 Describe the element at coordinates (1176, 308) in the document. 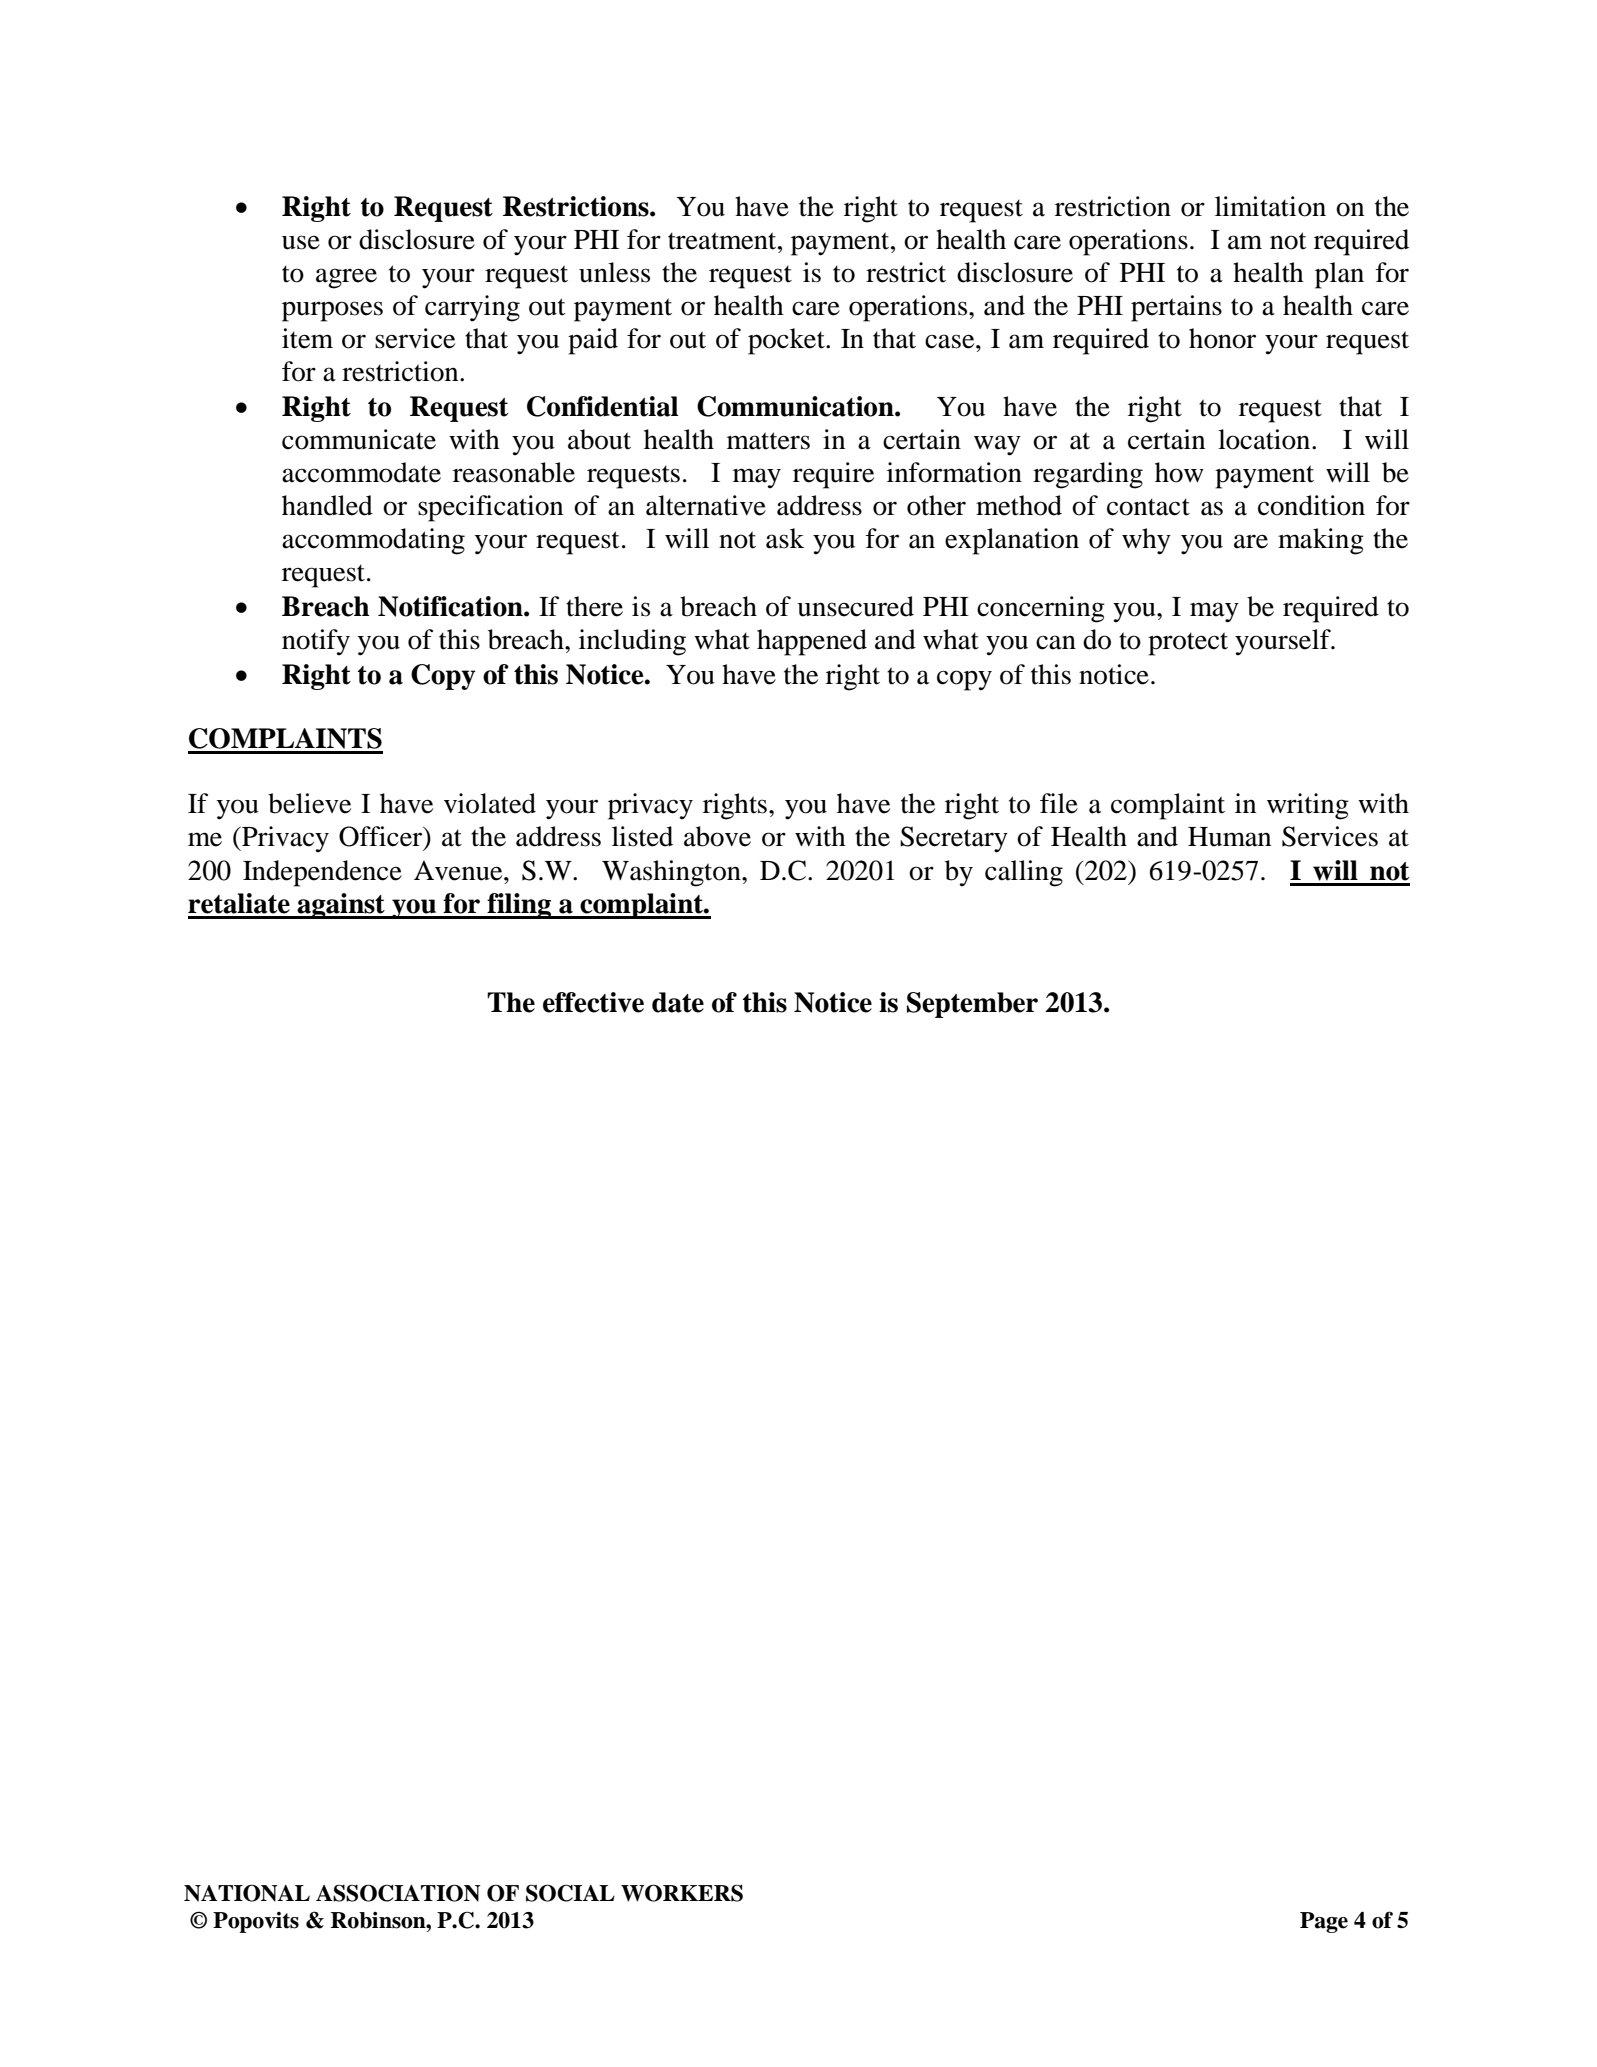

I see `pertains` at that location.
